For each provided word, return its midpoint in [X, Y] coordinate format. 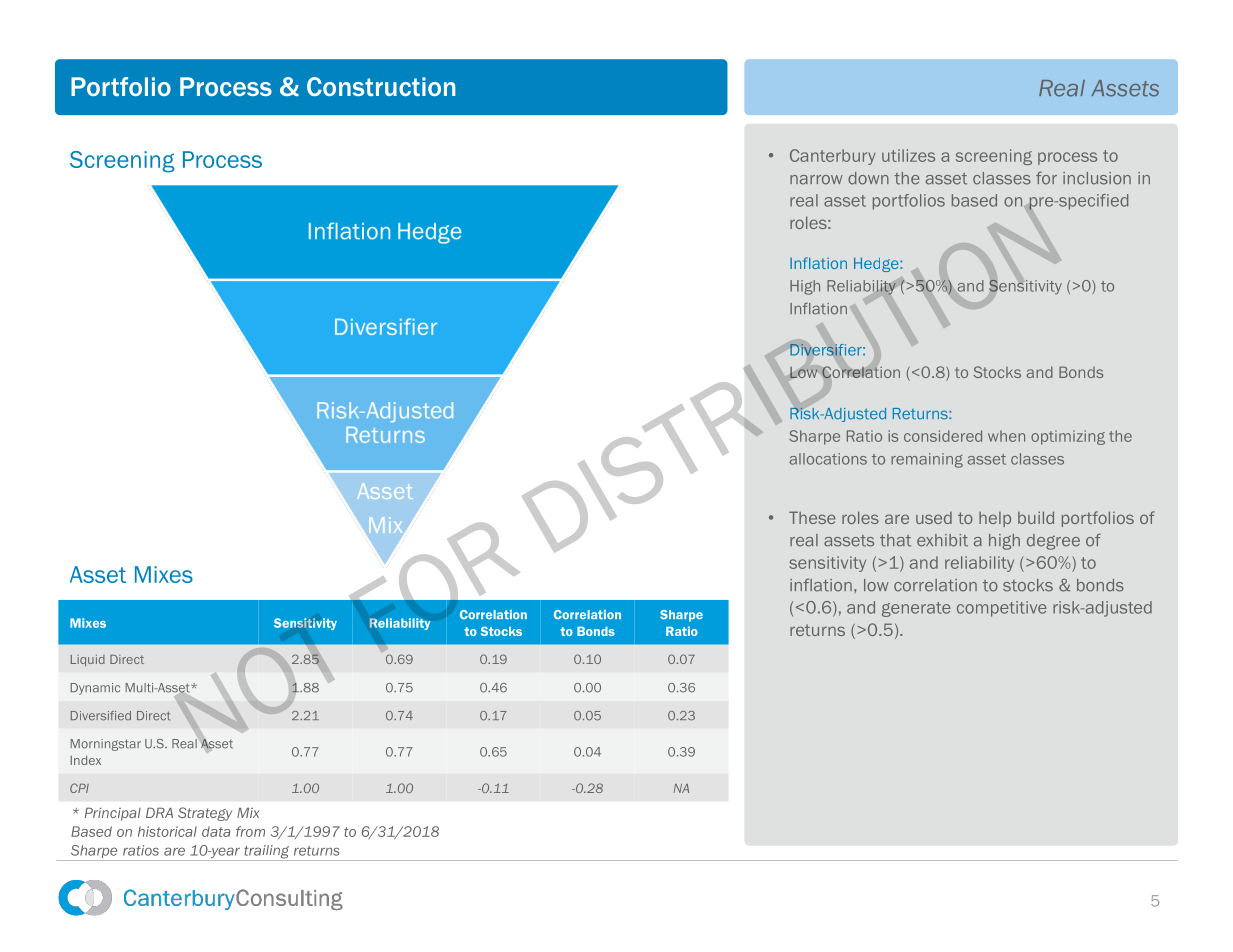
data [216, 831]
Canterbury [833, 157]
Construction [381, 86]
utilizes [908, 155]
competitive [1002, 609]
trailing [267, 853]
